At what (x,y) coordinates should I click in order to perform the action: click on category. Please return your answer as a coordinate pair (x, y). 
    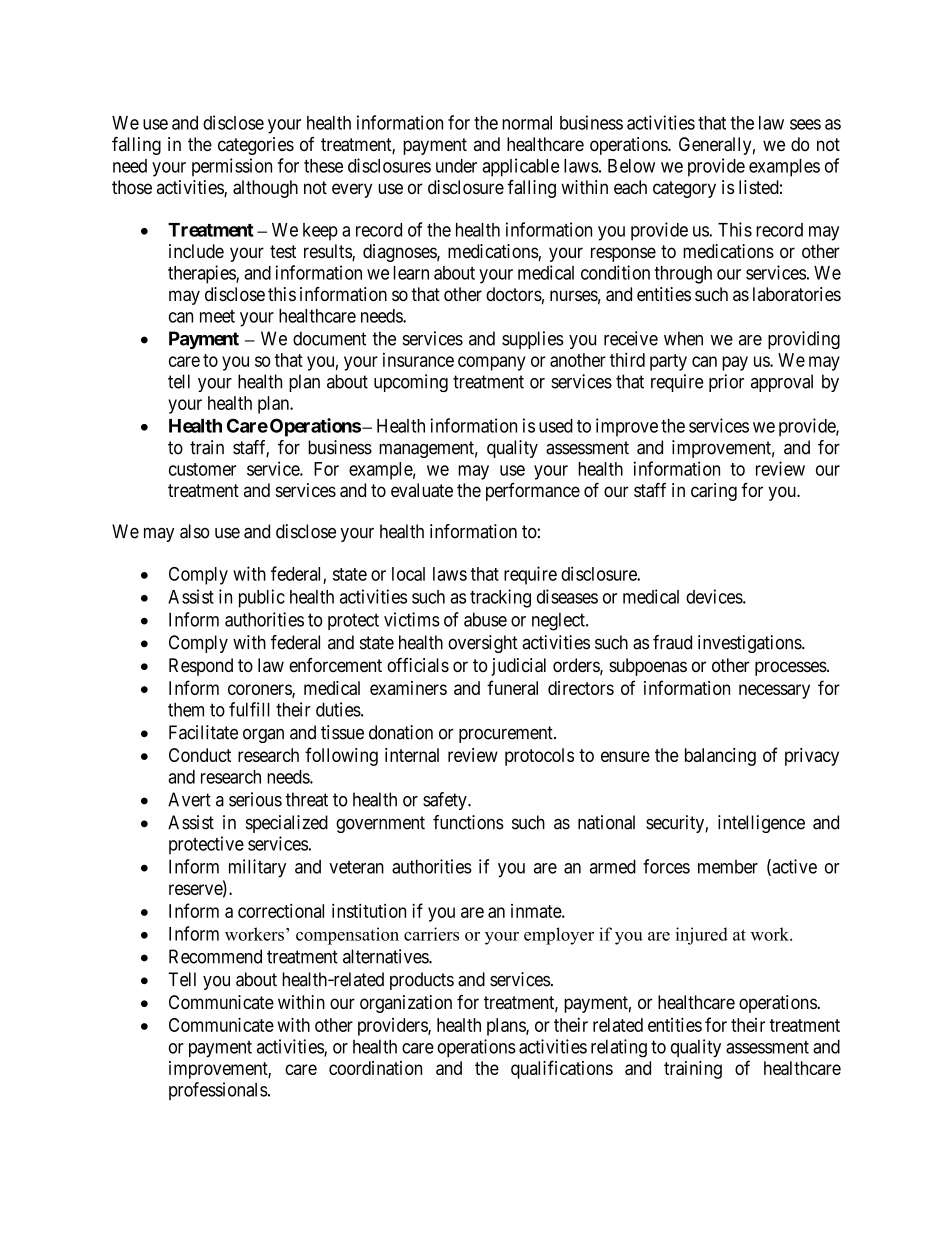
    Looking at the image, I should click on (684, 189).
